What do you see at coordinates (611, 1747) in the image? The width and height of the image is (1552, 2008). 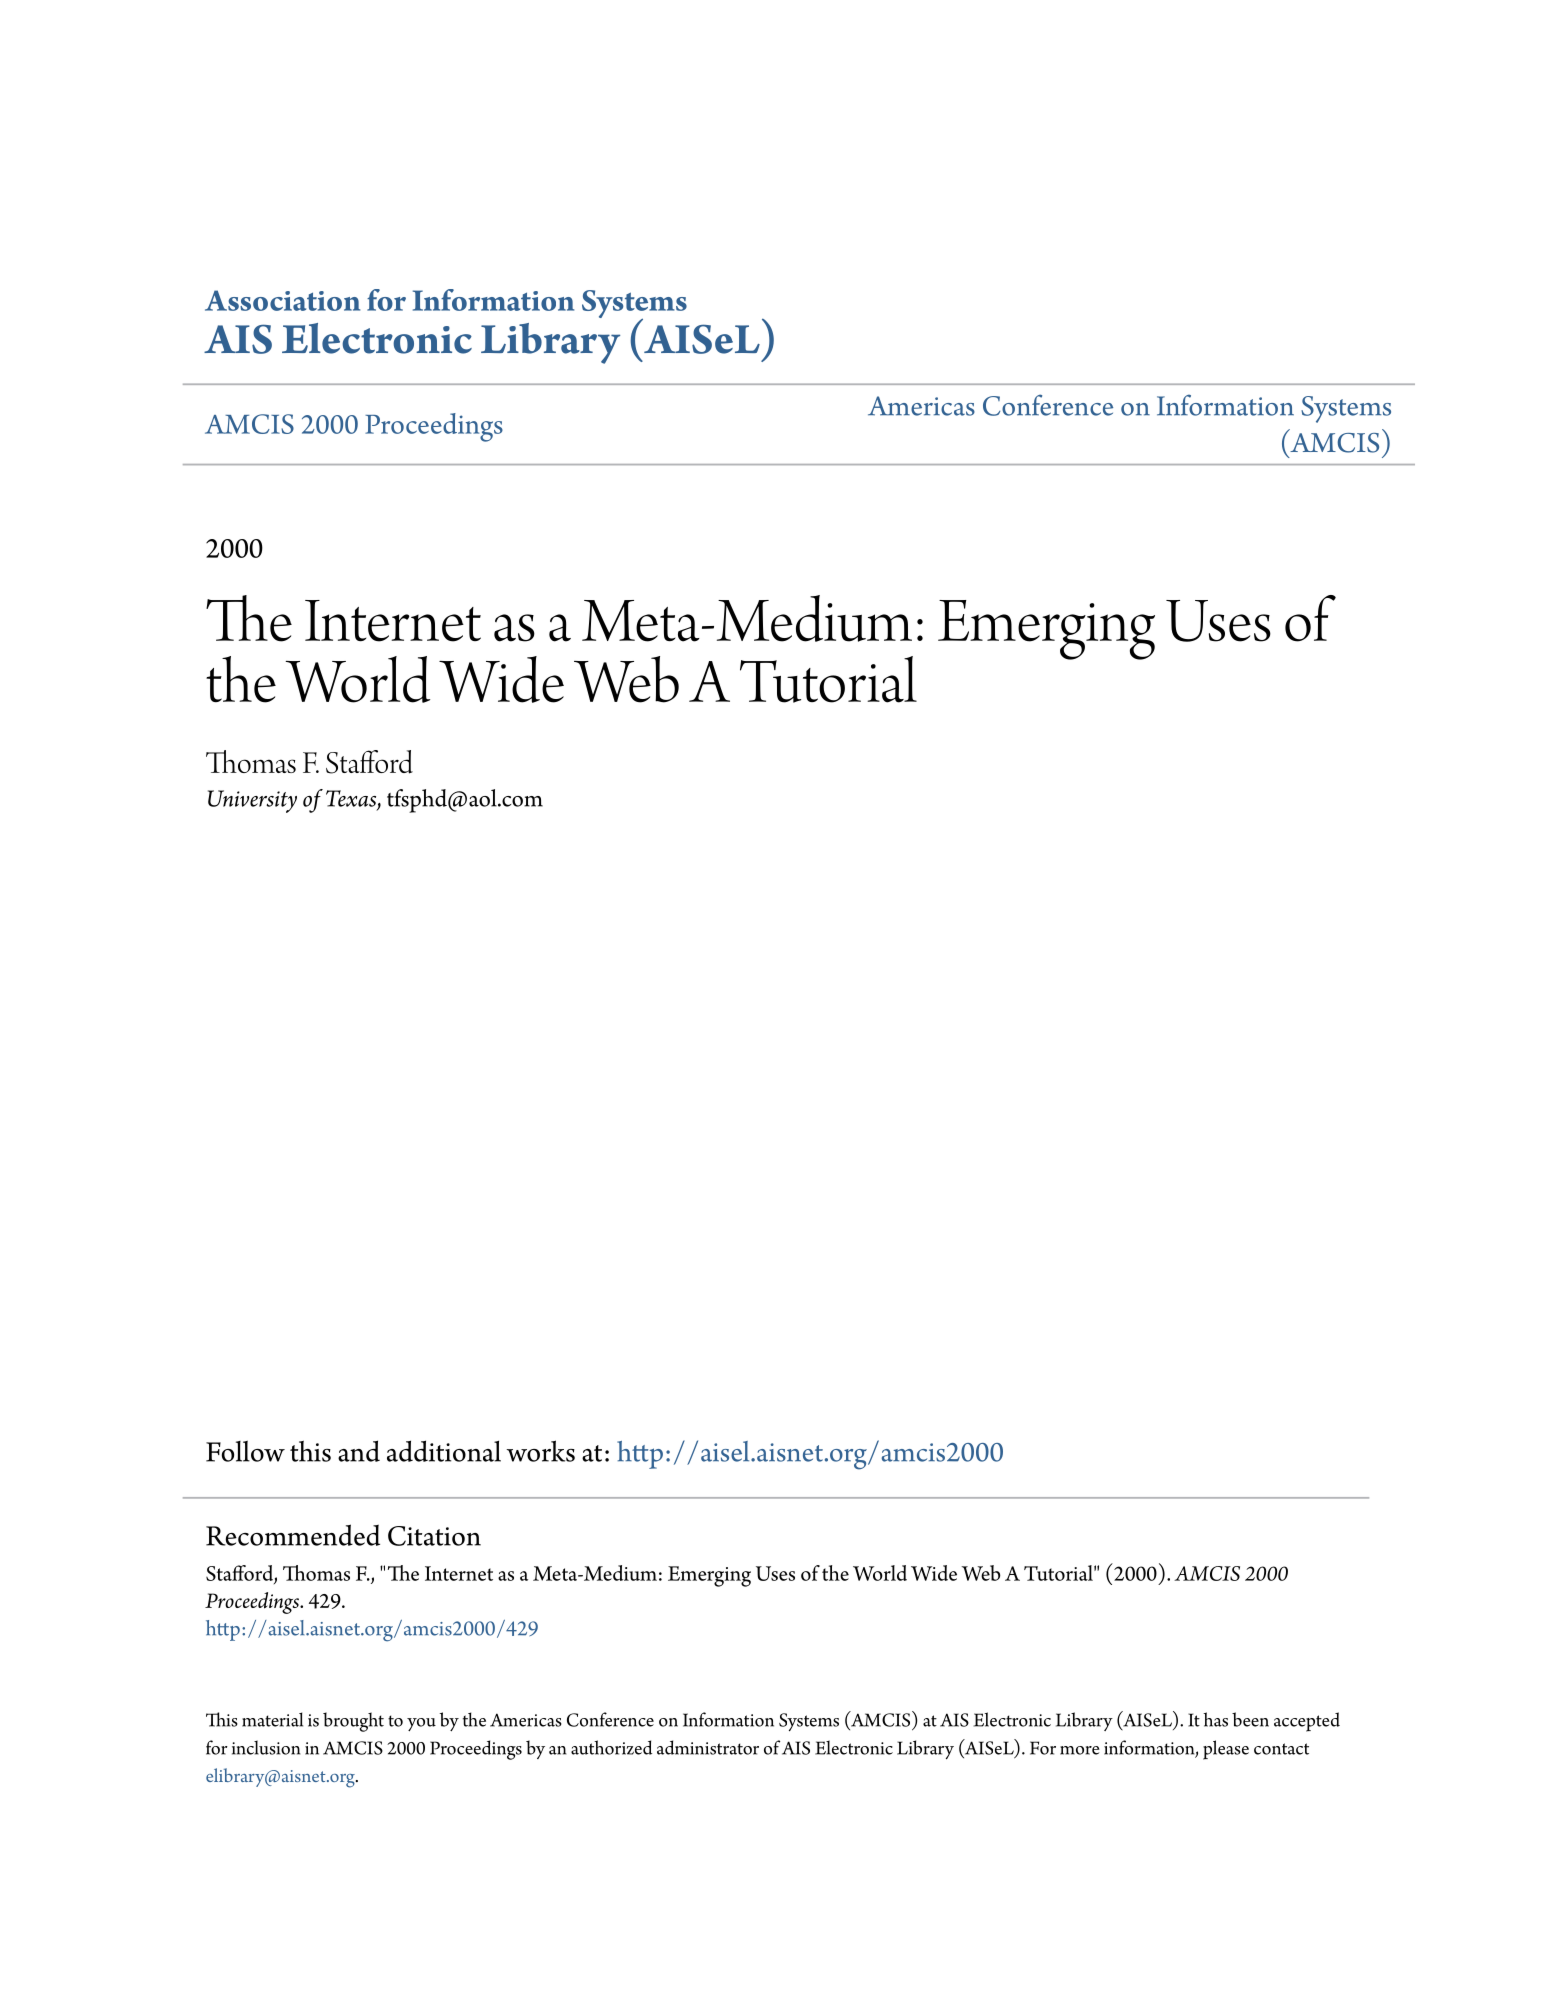 I see `authorized` at bounding box center [611, 1747].
